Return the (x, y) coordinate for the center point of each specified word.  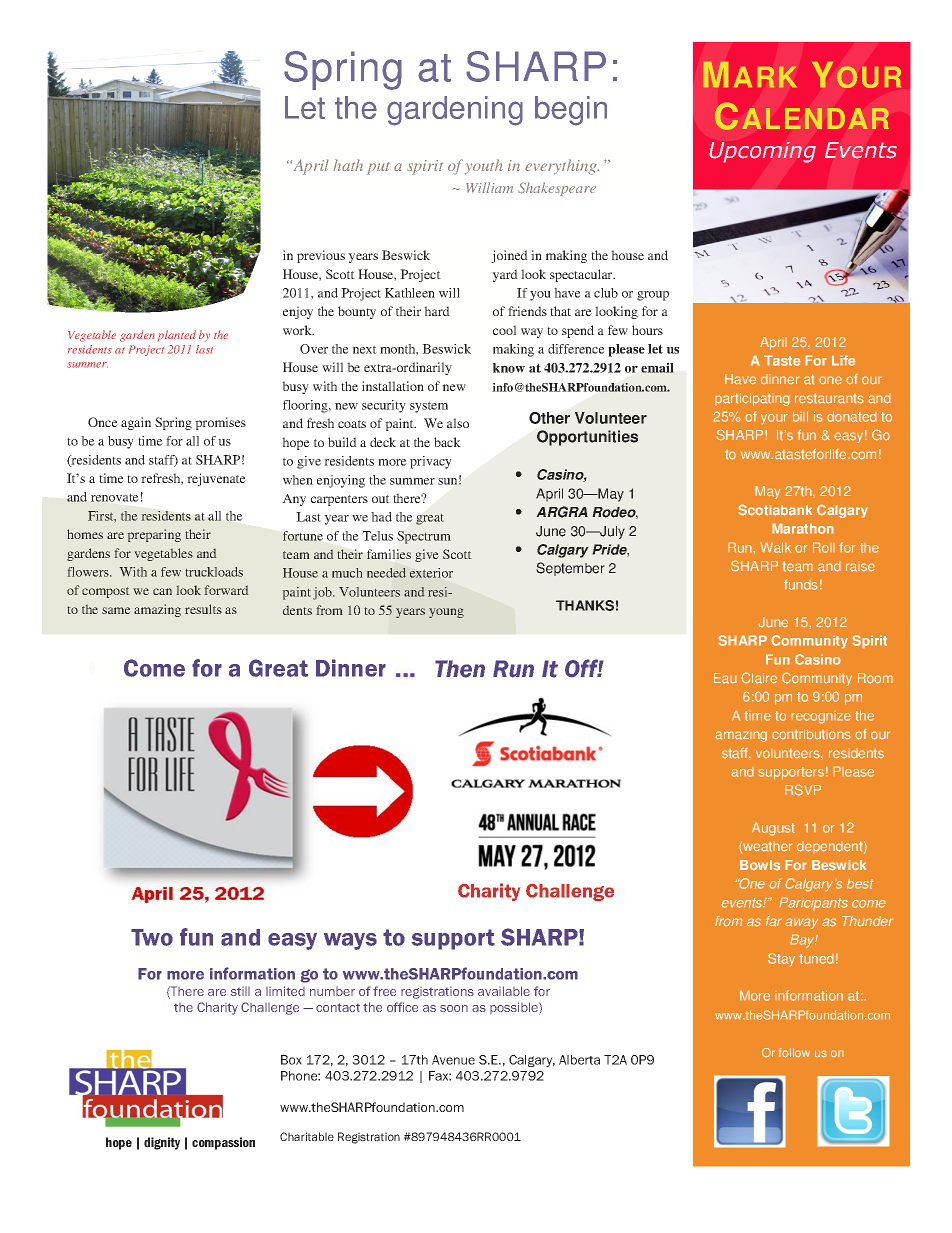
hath (348, 165)
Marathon (803, 528)
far (774, 921)
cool (504, 330)
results (203, 609)
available (504, 991)
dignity (162, 1143)
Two (152, 937)
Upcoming (762, 152)
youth (484, 167)
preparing (154, 535)
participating (752, 399)
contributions (811, 734)
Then (460, 669)
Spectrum (424, 537)
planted (177, 336)
